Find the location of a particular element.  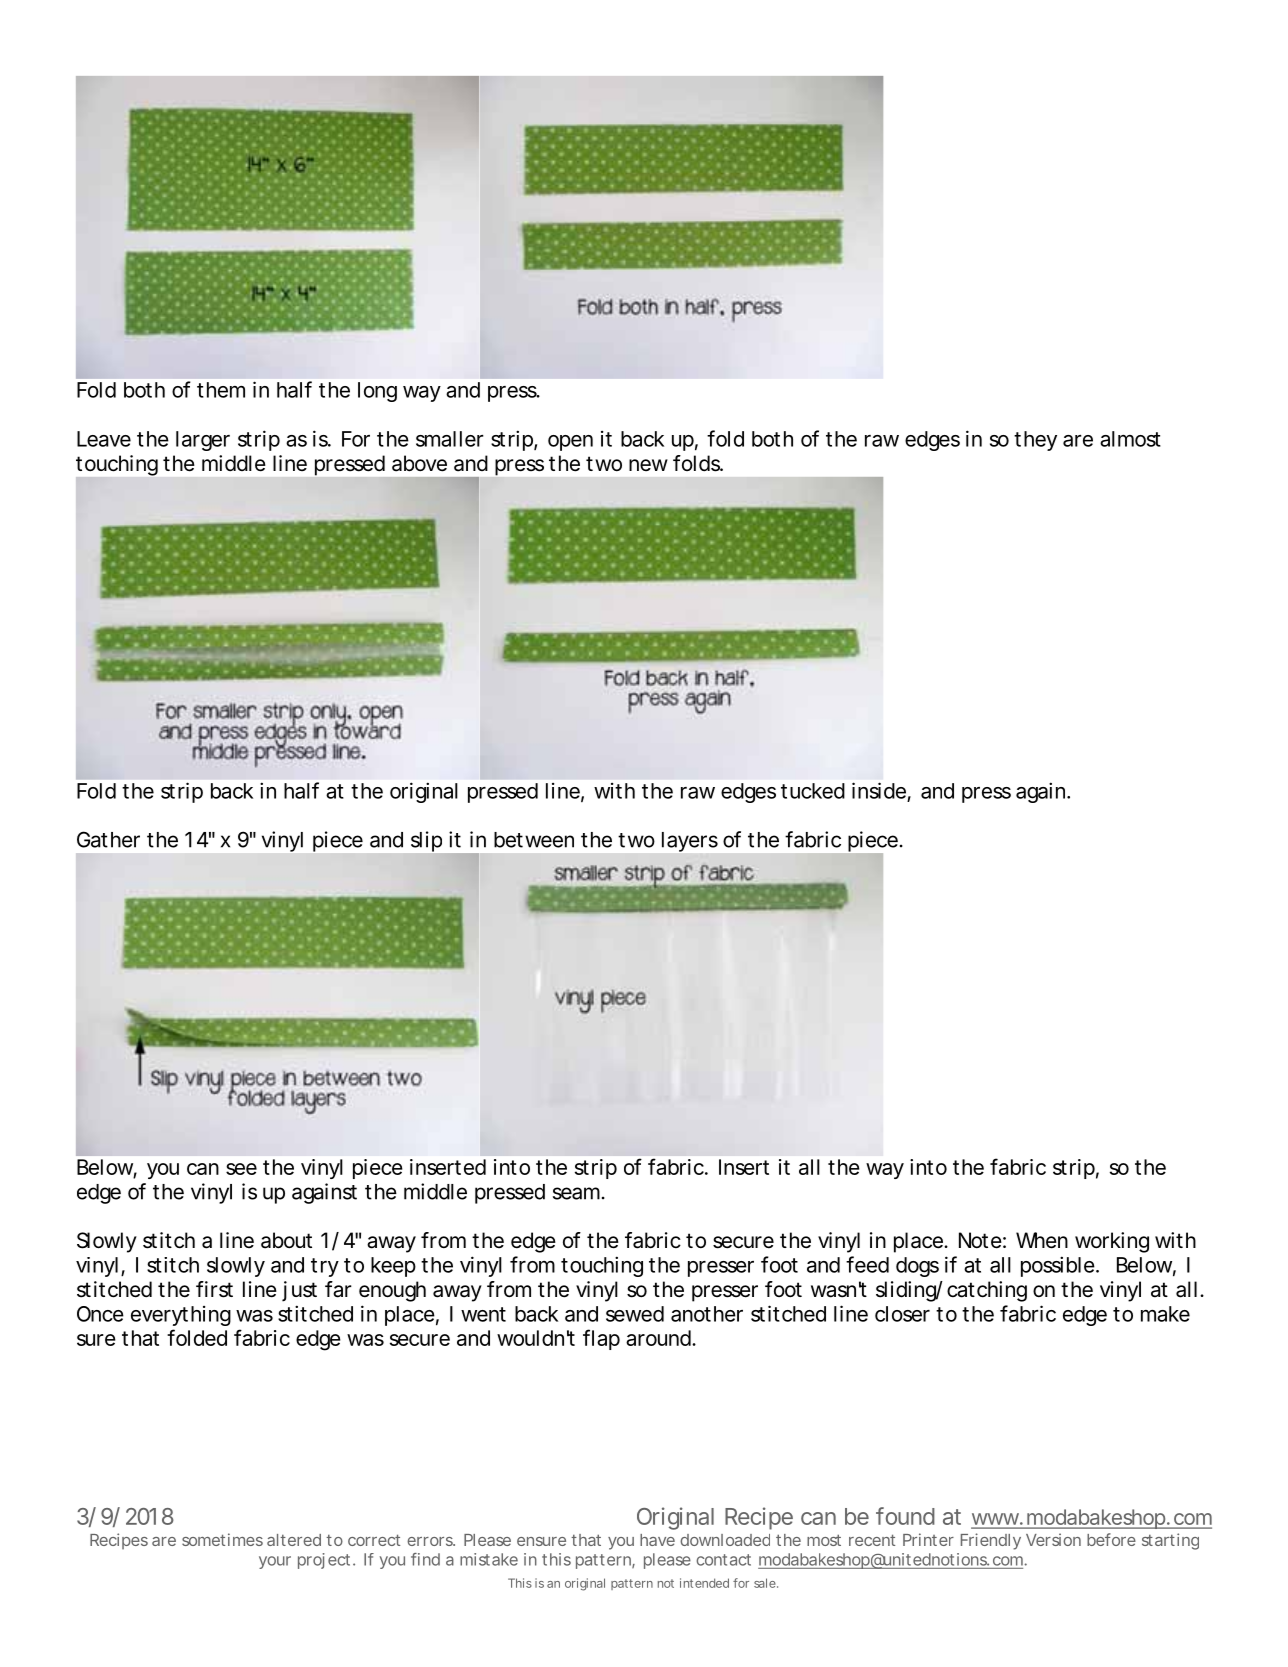

sometimes is located at coordinates (222, 1539).
